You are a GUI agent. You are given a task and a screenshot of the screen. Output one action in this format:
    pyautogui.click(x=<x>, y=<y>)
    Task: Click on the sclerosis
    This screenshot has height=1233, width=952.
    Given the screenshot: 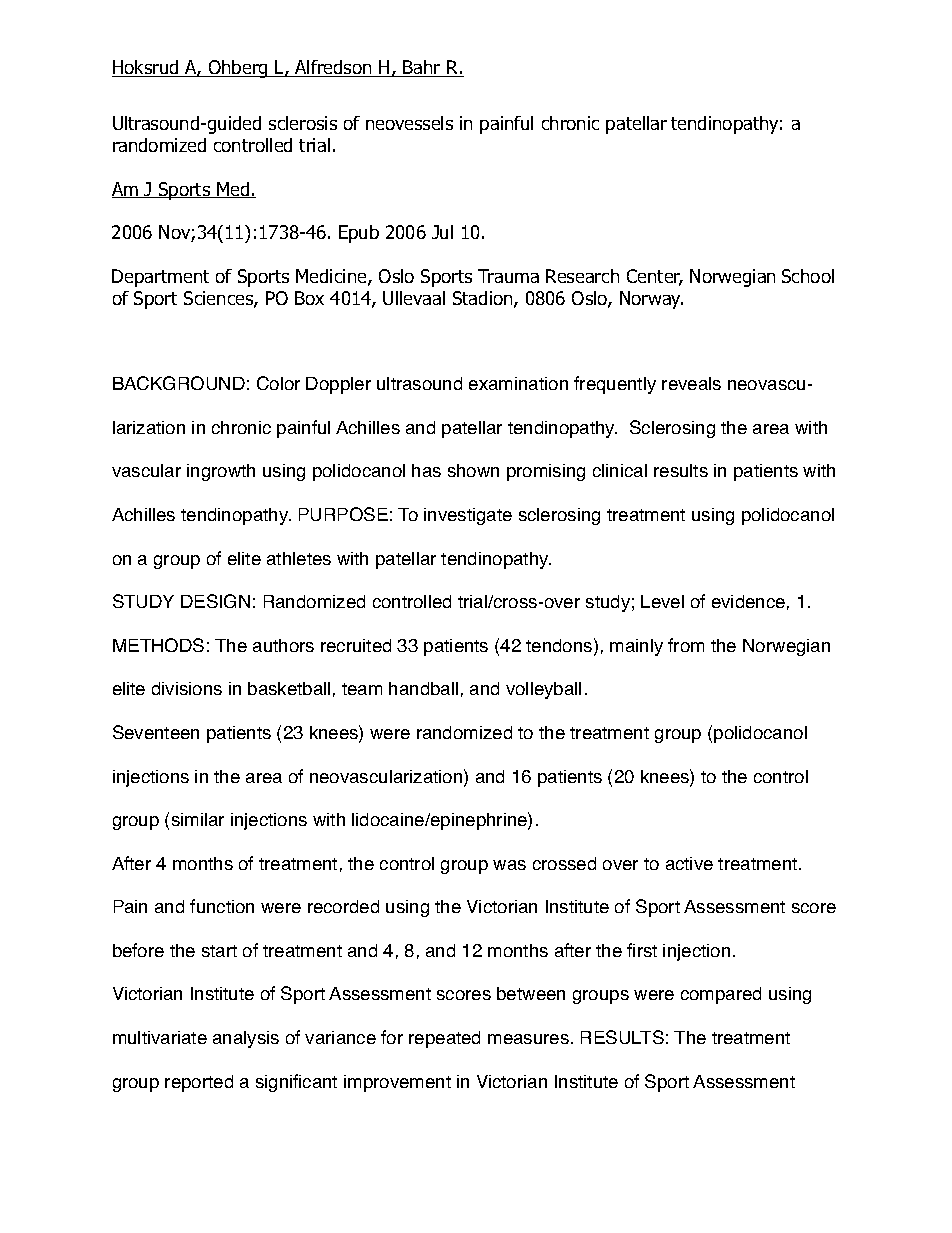 What is the action you would take?
    pyautogui.click(x=303, y=123)
